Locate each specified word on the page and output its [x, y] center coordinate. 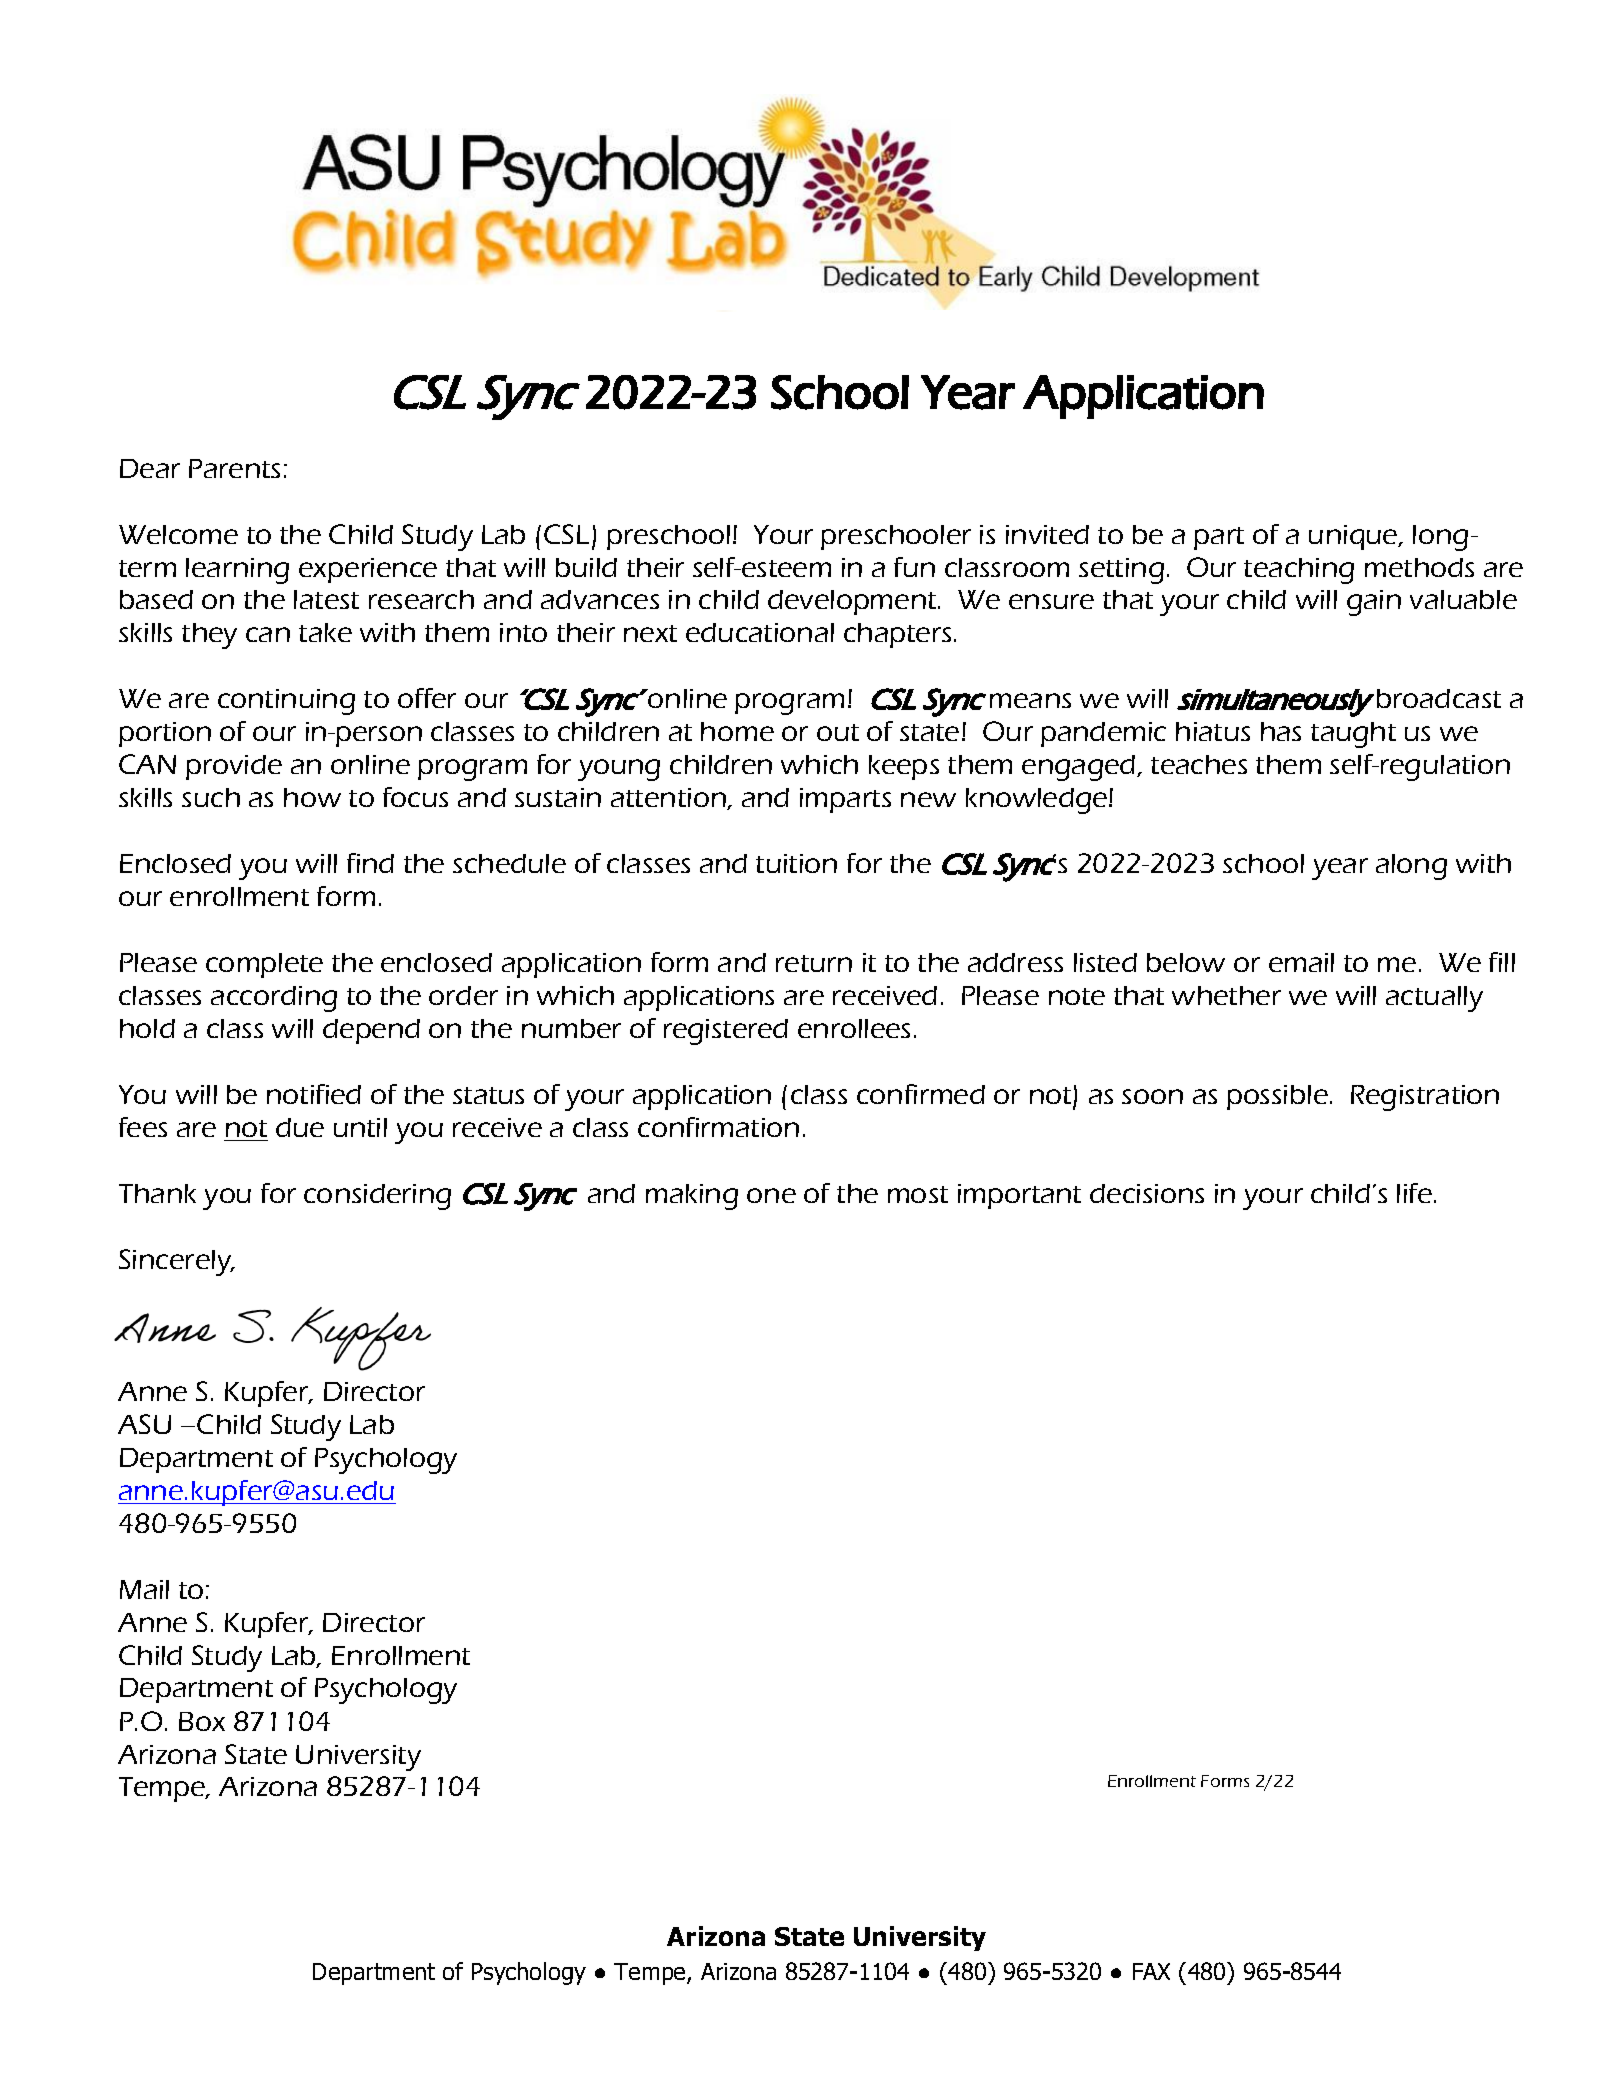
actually [1434, 999]
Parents [234, 468]
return [814, 963]
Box [202, 1721]
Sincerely [176, 1262]
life [1414, 1193]
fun [914, 567]
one [771, 1195]
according [274, 999]
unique [1354, 537]
